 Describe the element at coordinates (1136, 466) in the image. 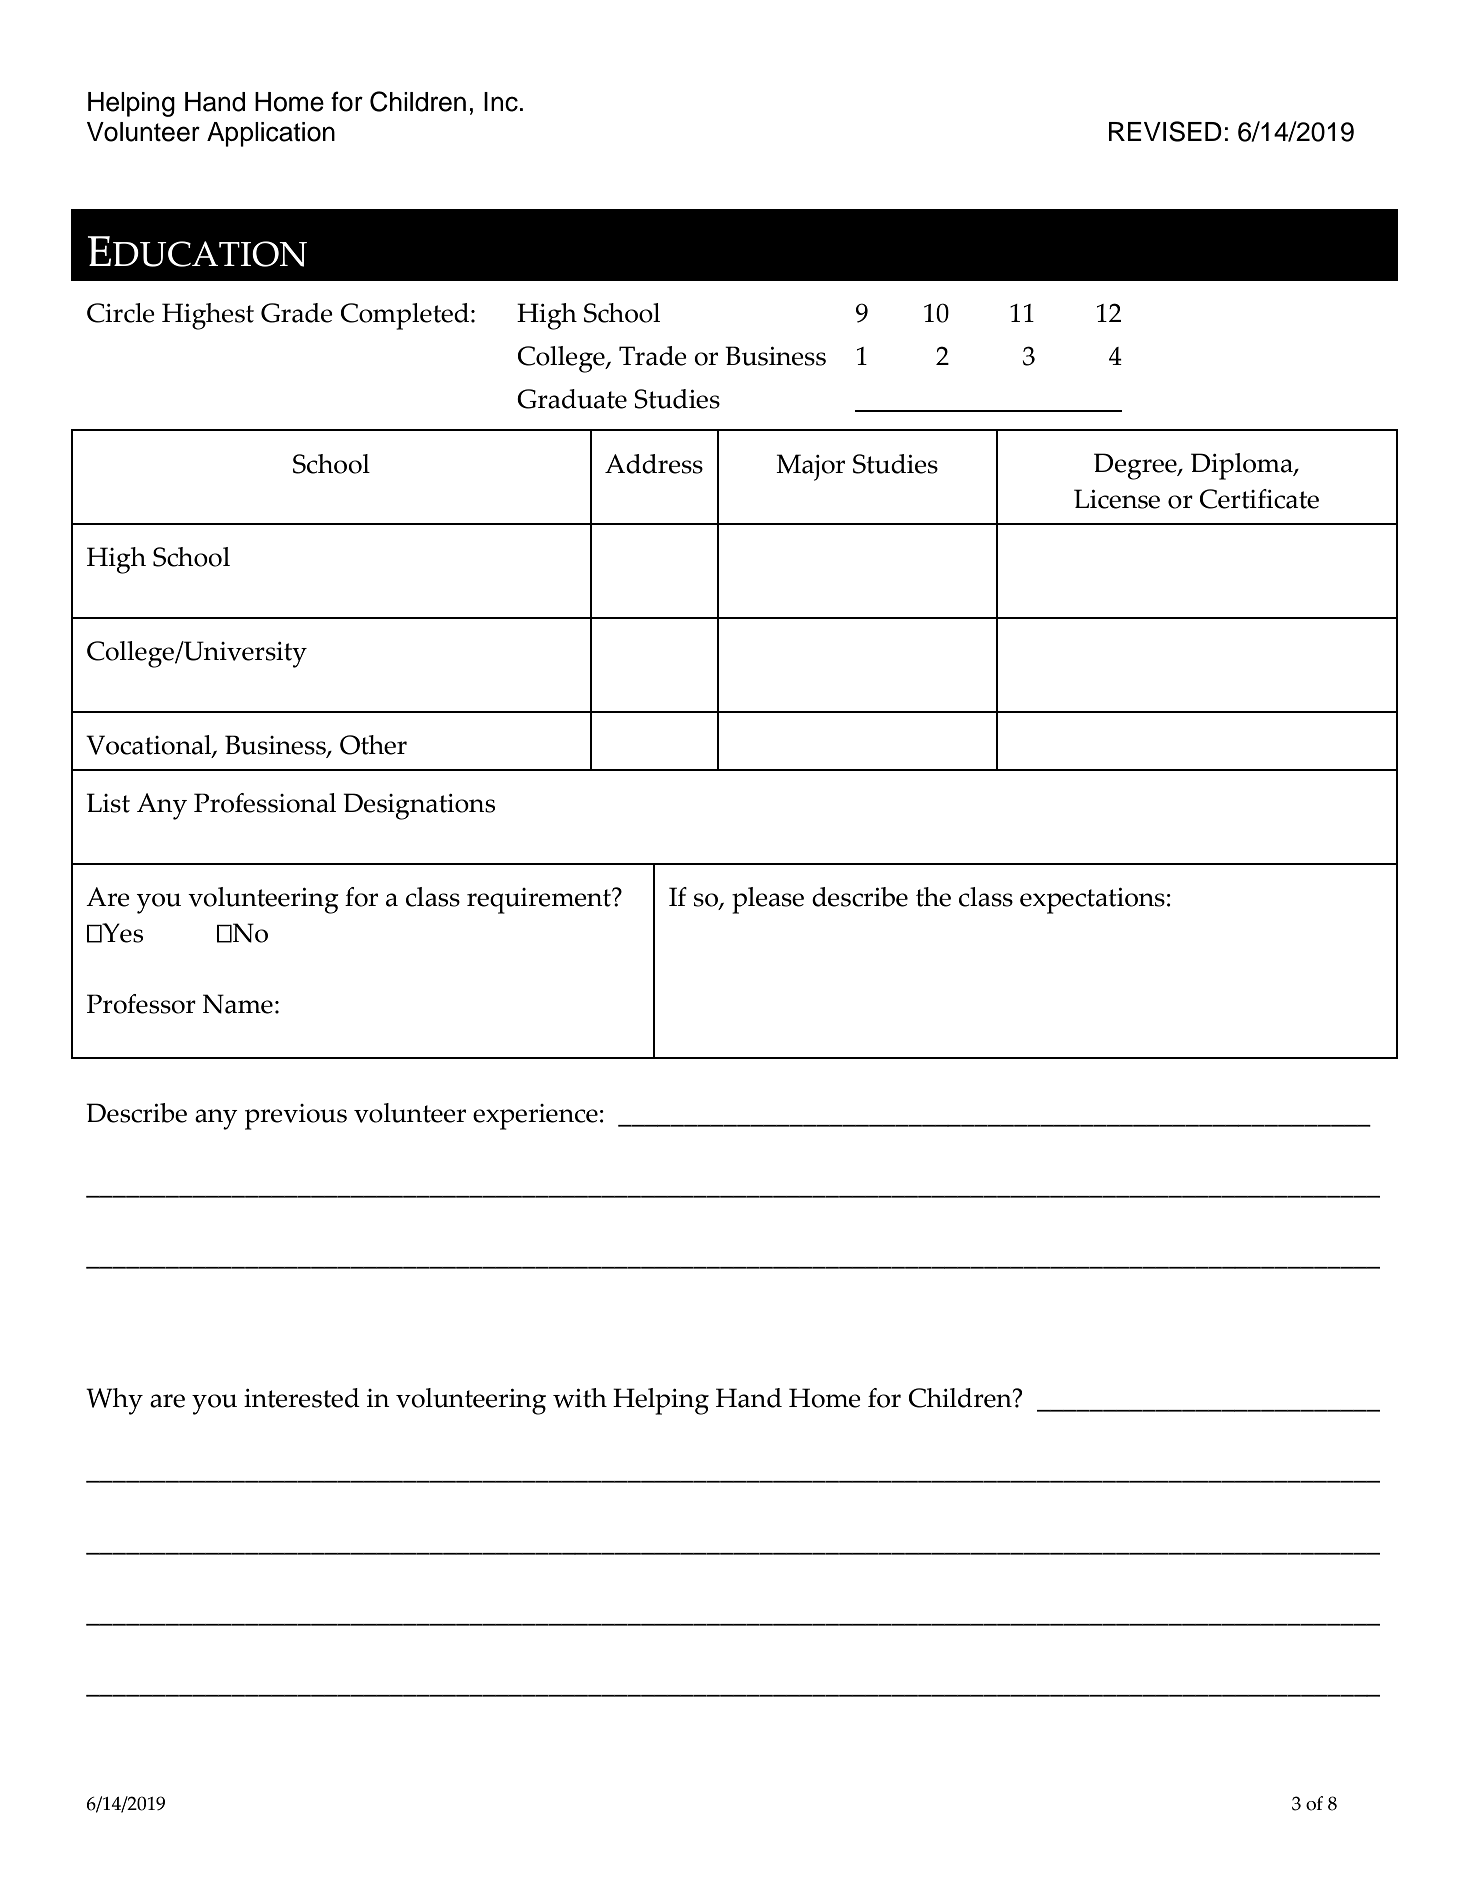

I see `Degree` at that location.
